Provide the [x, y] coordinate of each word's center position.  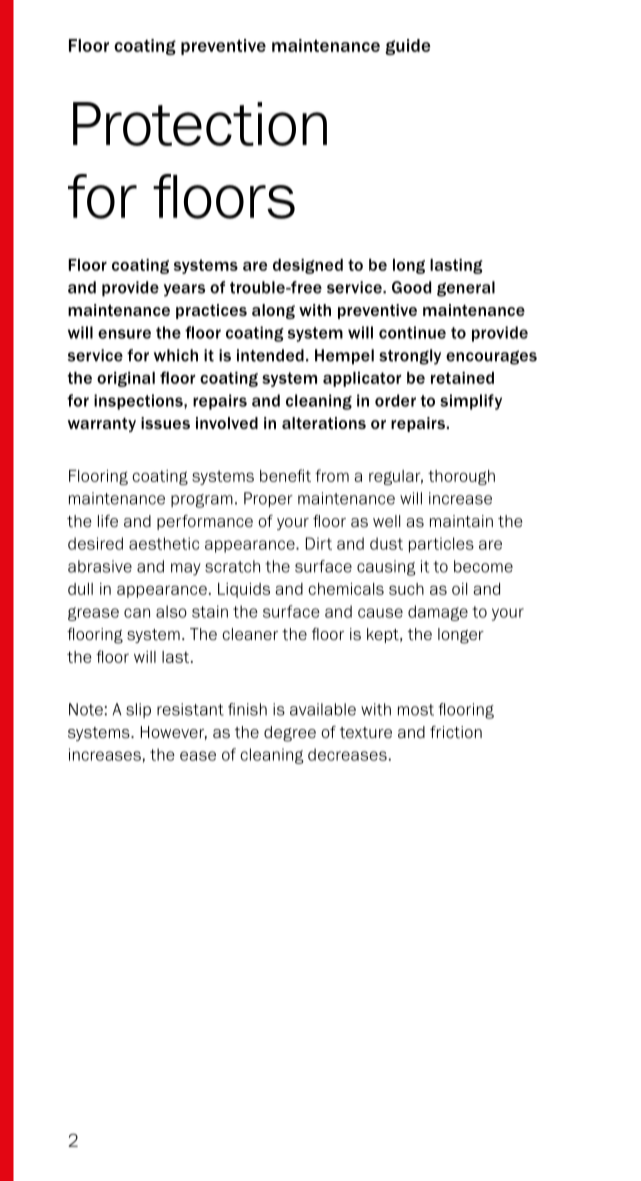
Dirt [319, 543]
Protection [200, 124]
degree [290, 734]
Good [411, 287]
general [466, 289]
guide [408, 47]
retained [462, 378]
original [126, 379]
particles [441, 545]
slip [138, 710]
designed [308, 266]
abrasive [100, 566]
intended [270, 355]
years [184, 290]
